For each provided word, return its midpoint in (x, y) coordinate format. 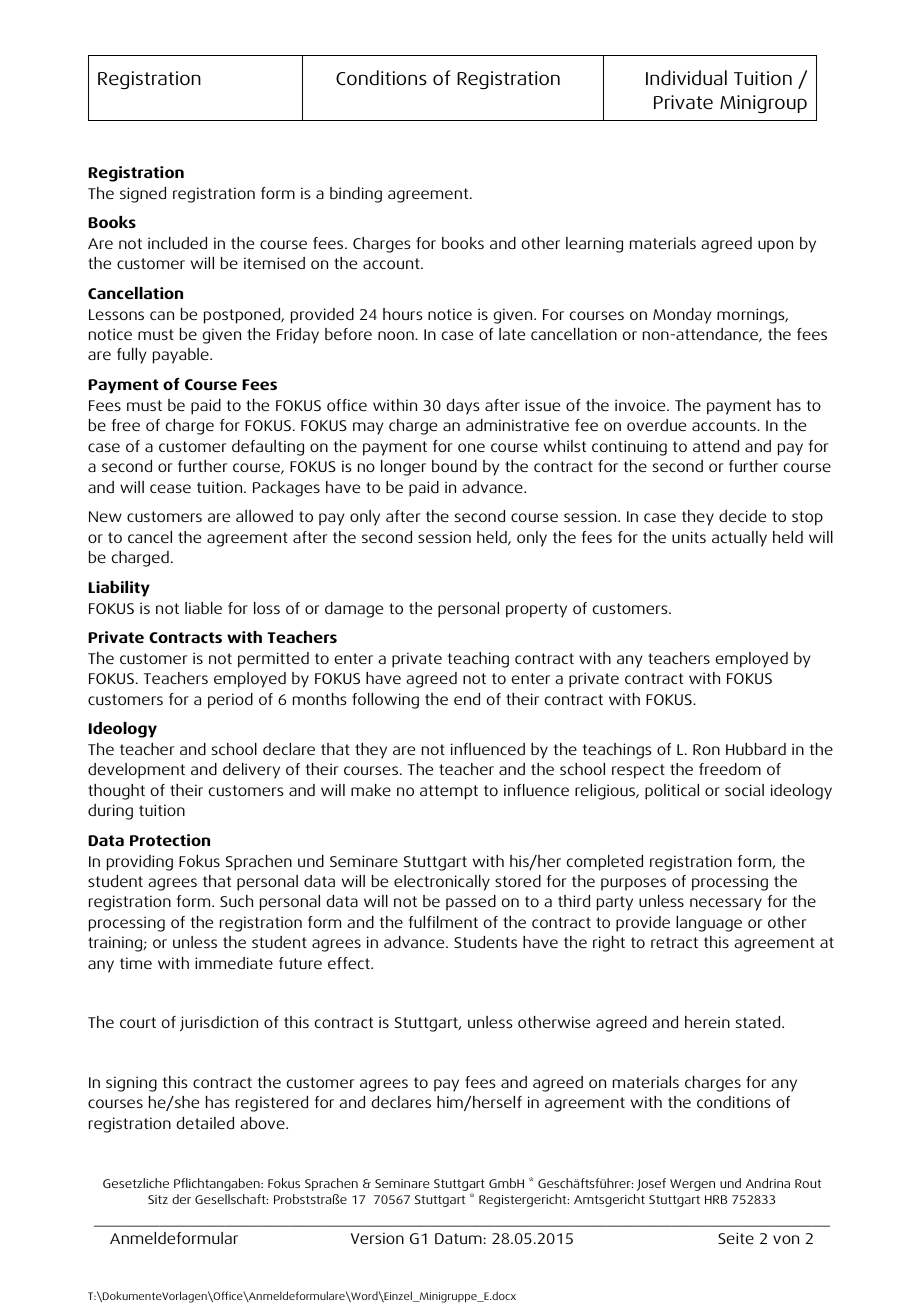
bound (454, 466)
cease (170, 488)
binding (356, 195)
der (181, 1199)
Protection (170, 840)
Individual (686, 78)
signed (143, 195)
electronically (442, 883)
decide (742, 516)
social (744, 790)
